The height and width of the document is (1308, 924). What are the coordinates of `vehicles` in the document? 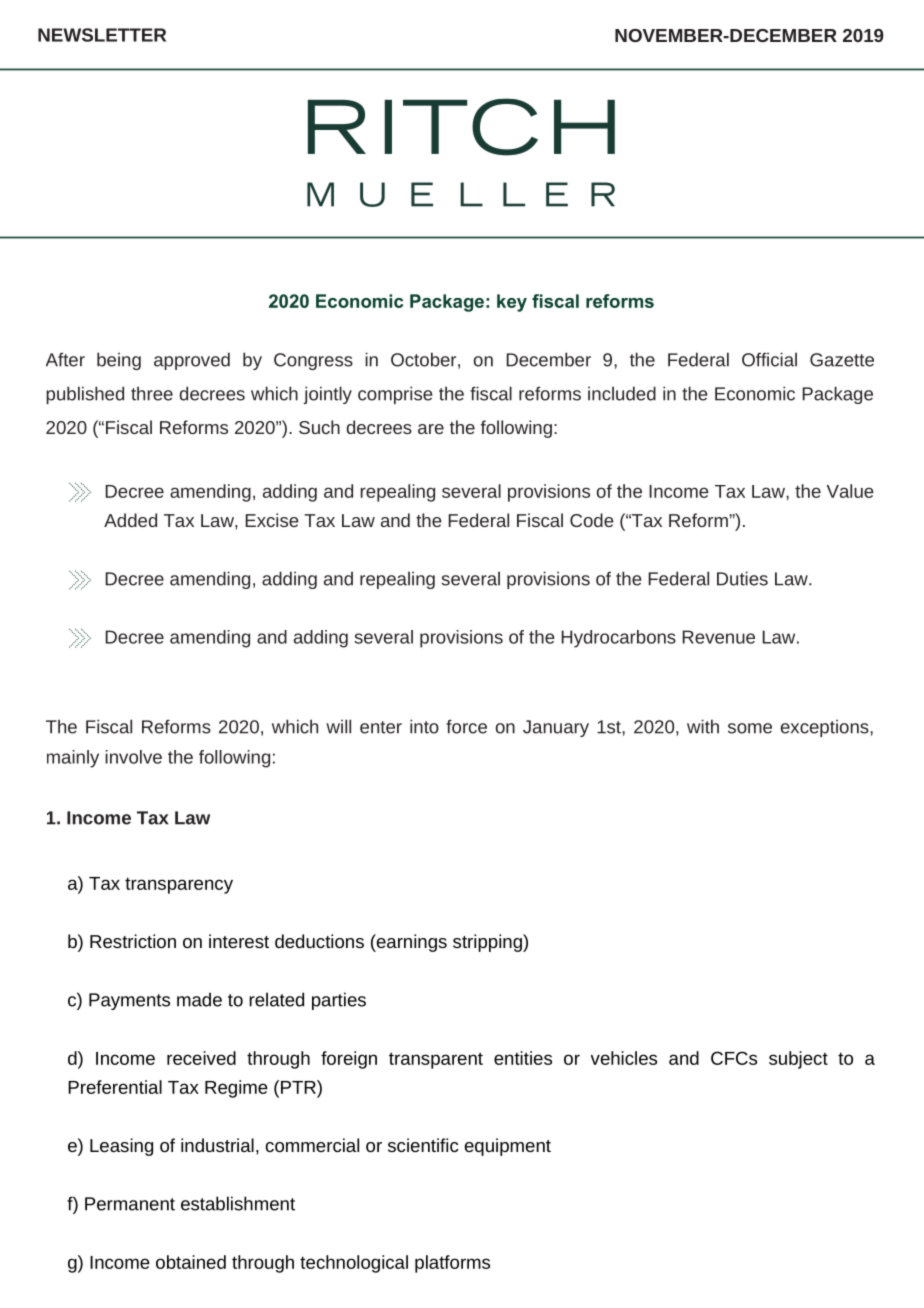 It's located at (624, 1058).
